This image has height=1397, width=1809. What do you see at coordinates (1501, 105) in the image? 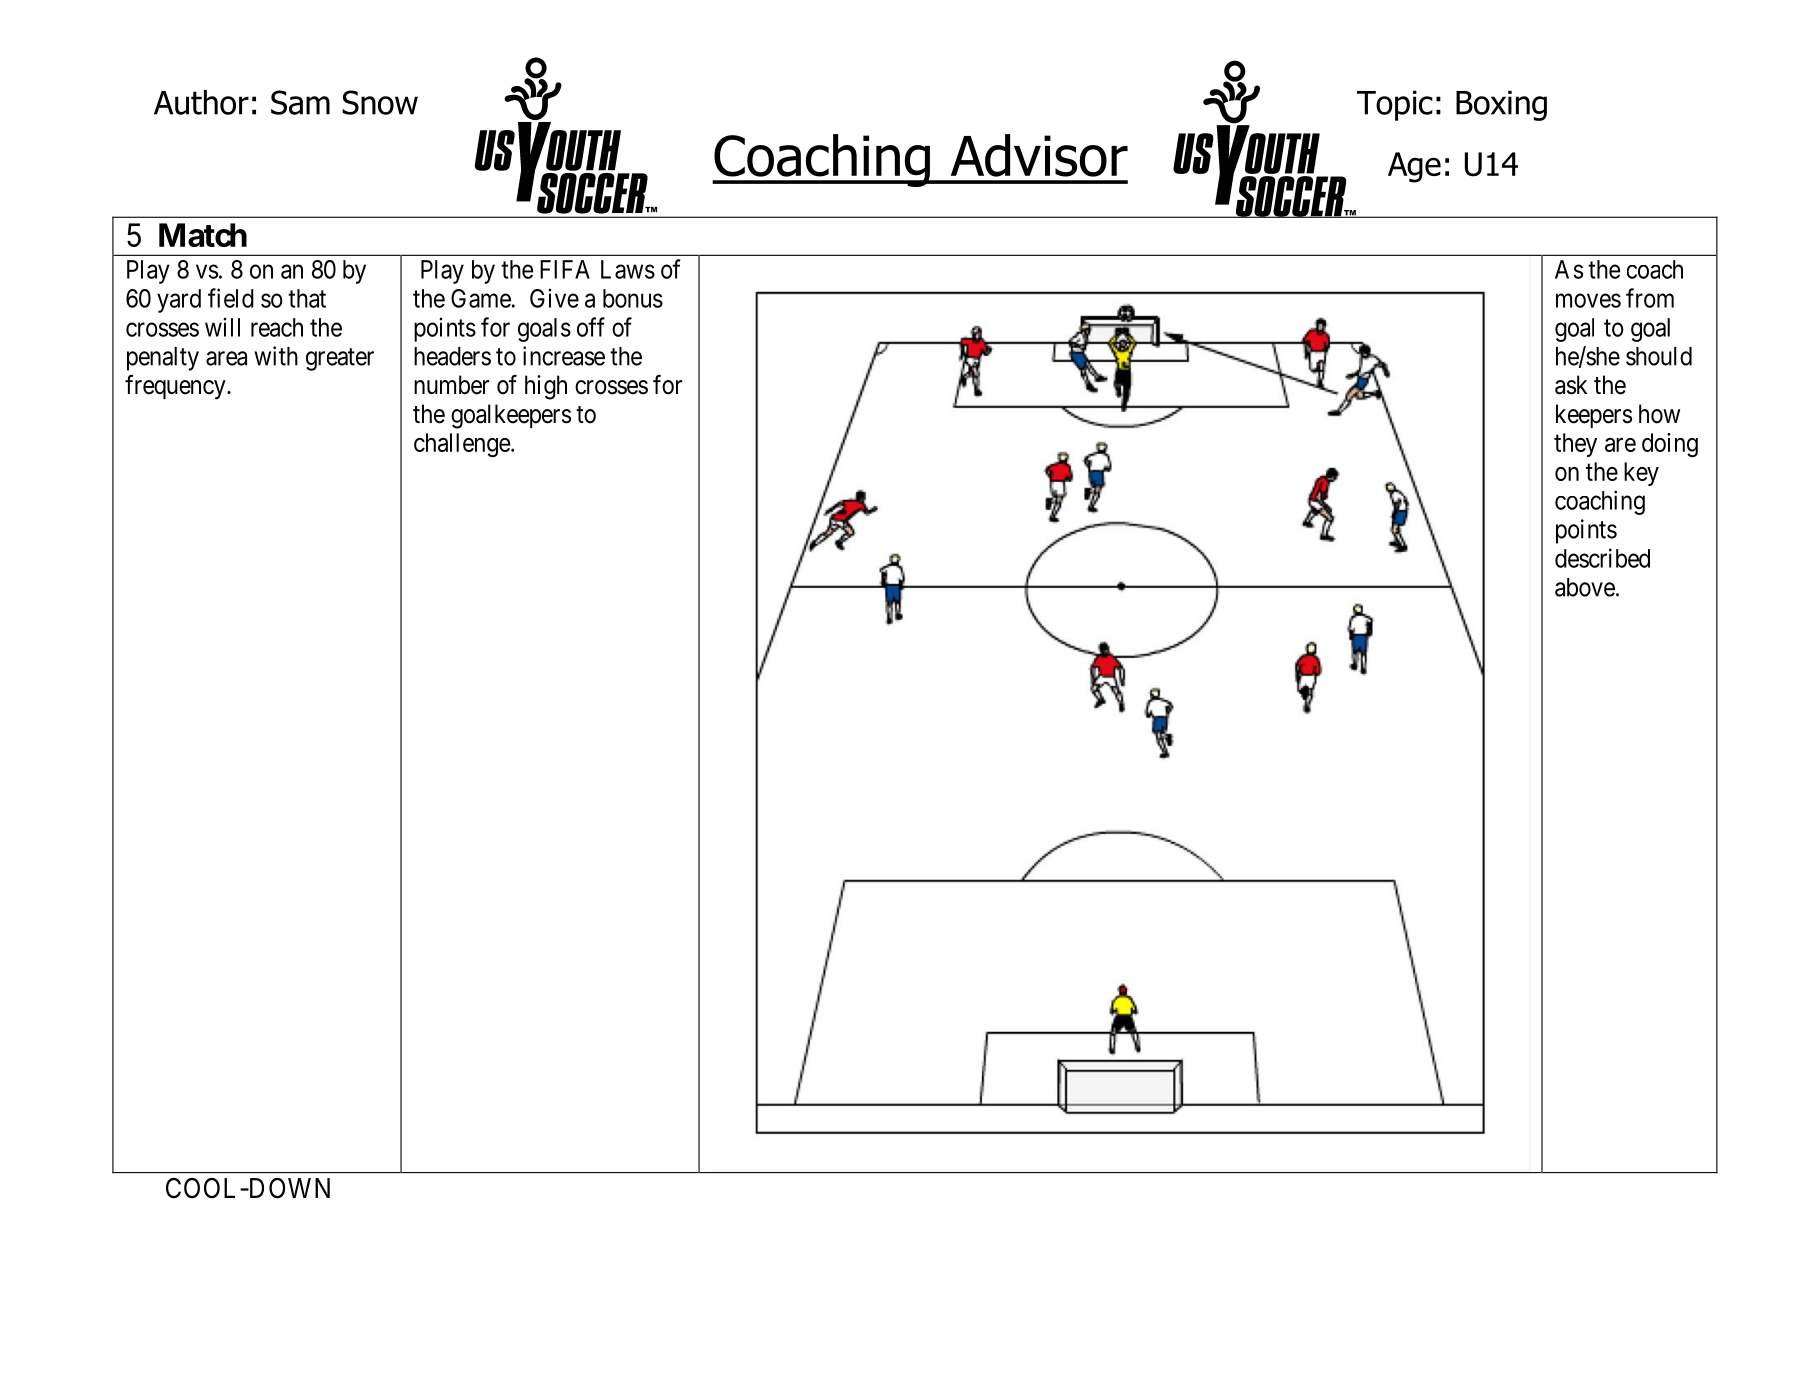
I see `Boxing` at bounding box center [1501, 105].
